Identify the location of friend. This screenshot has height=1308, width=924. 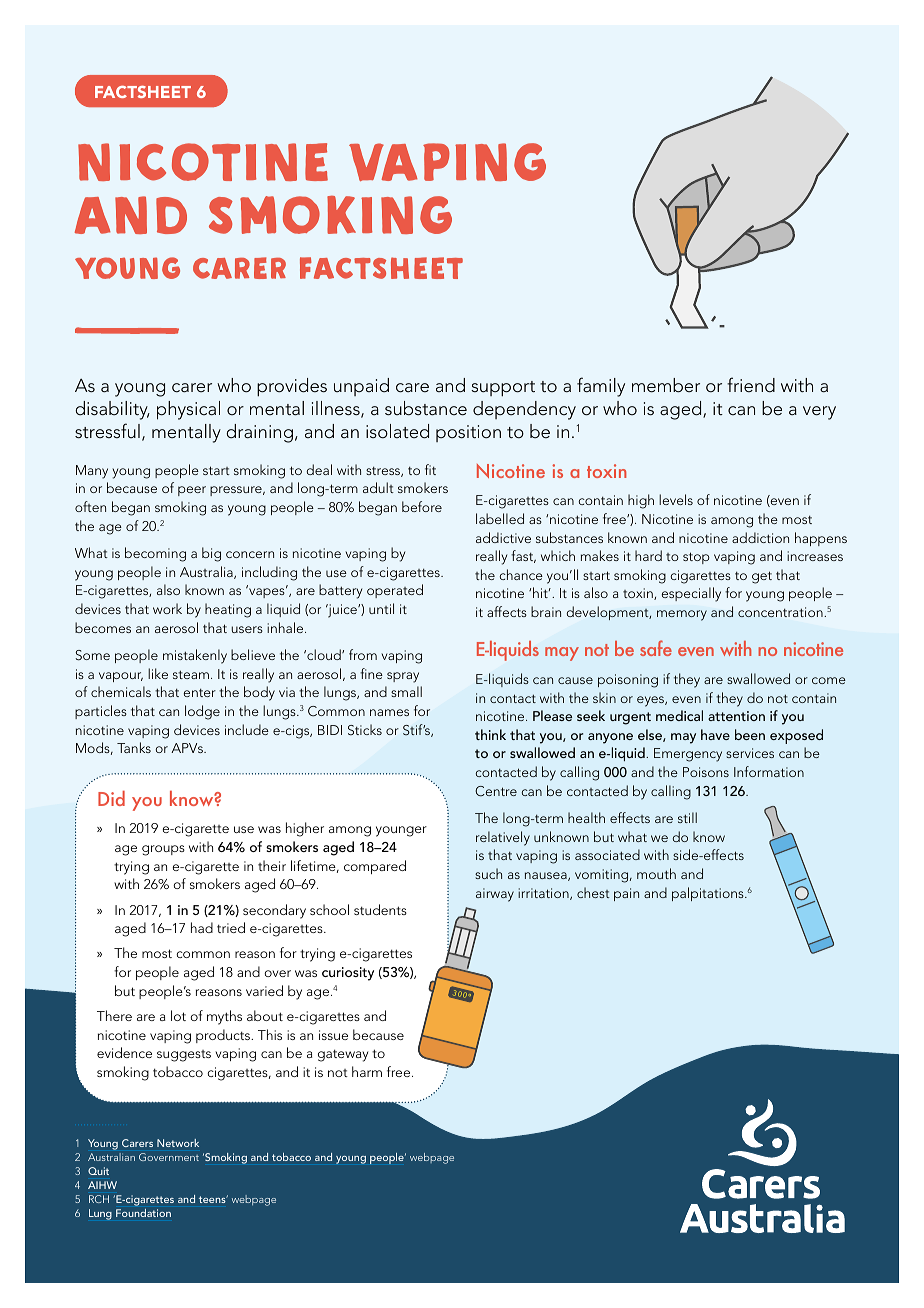
(751, 385).
